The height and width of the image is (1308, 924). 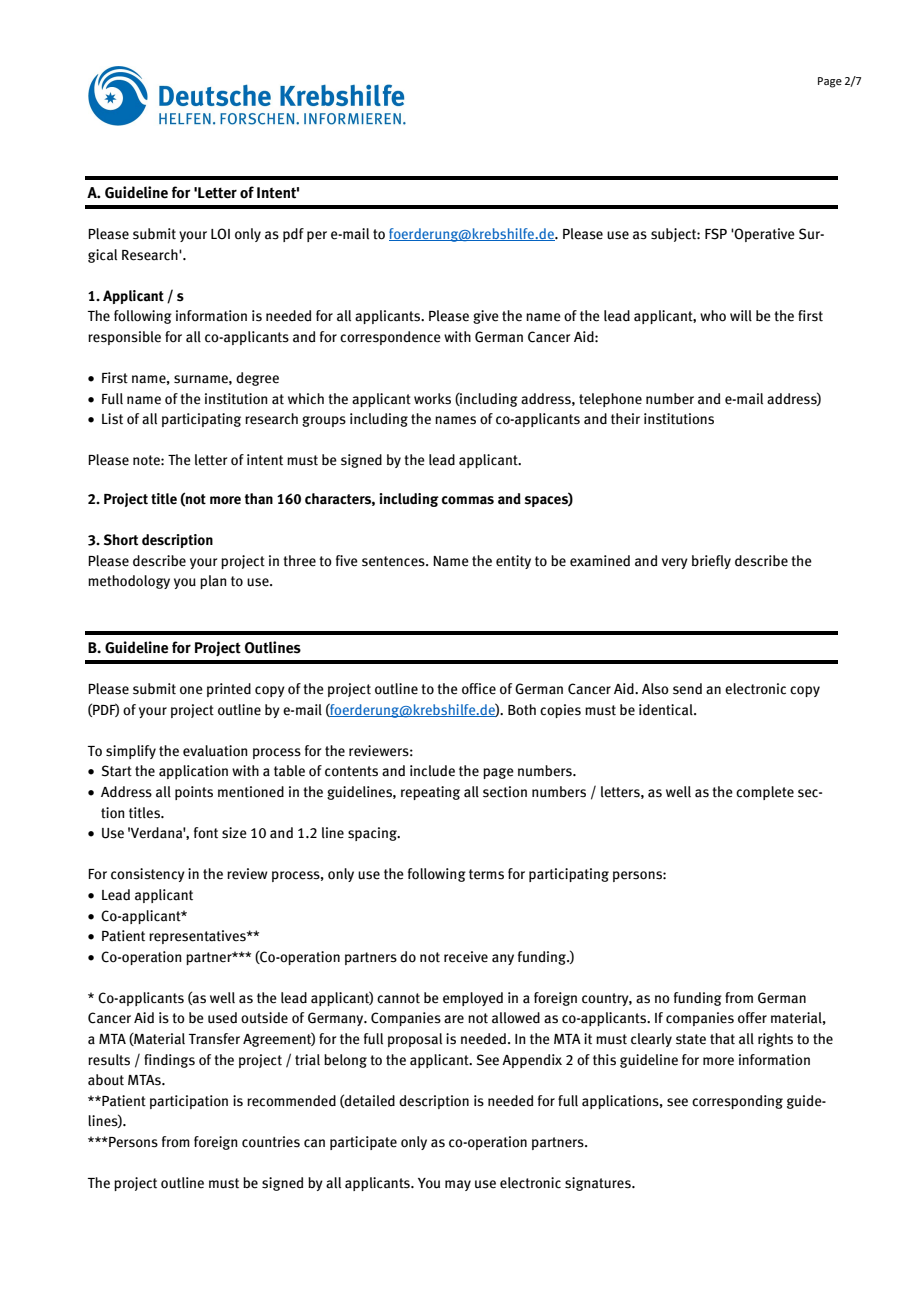 I want to click on used, so click(x=222, y=1018).
